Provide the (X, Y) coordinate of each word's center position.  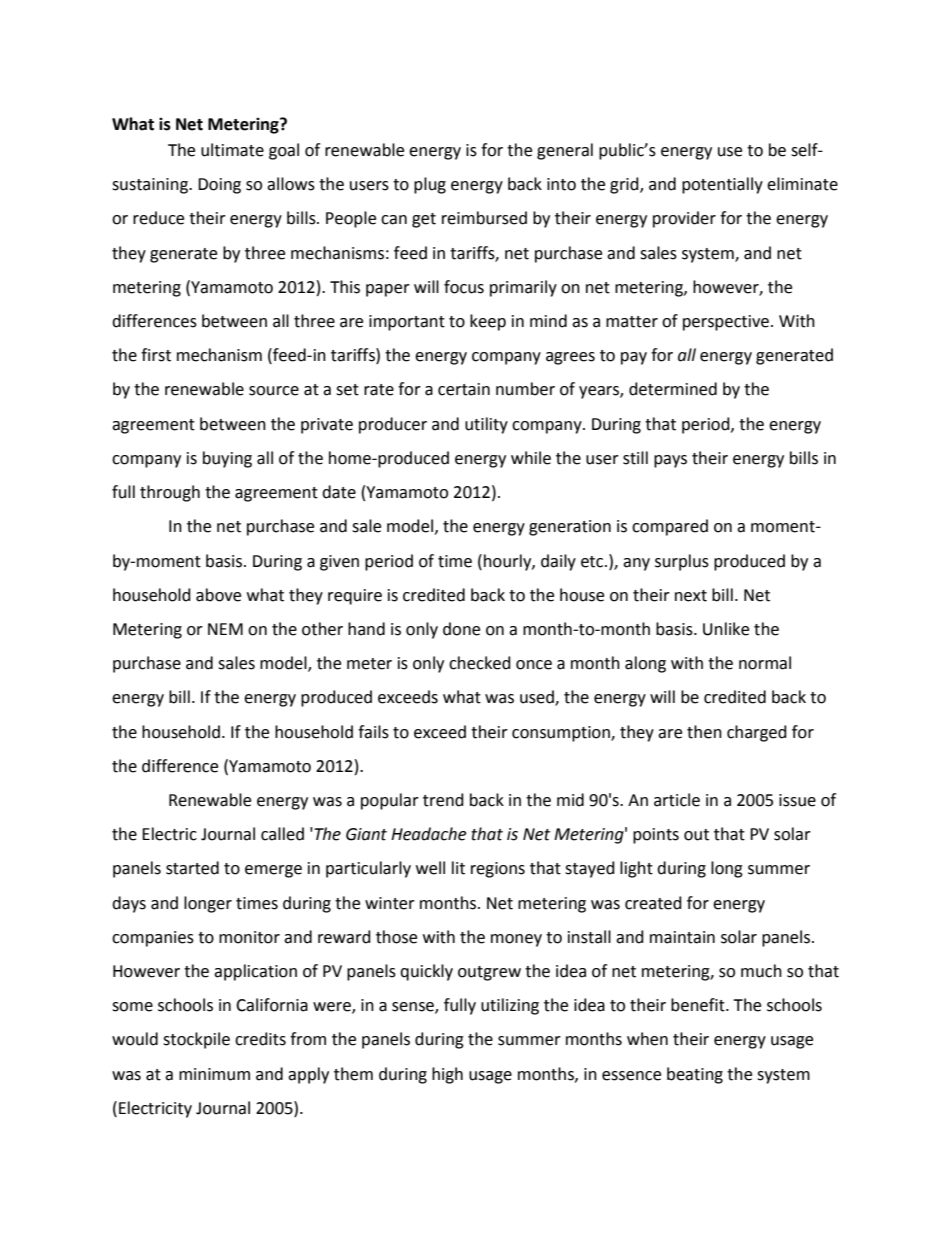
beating (695, 1075)
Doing (219, 186)
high (447, 1075)
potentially (722, 185)
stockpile (196, 1040)
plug (430, 185)
